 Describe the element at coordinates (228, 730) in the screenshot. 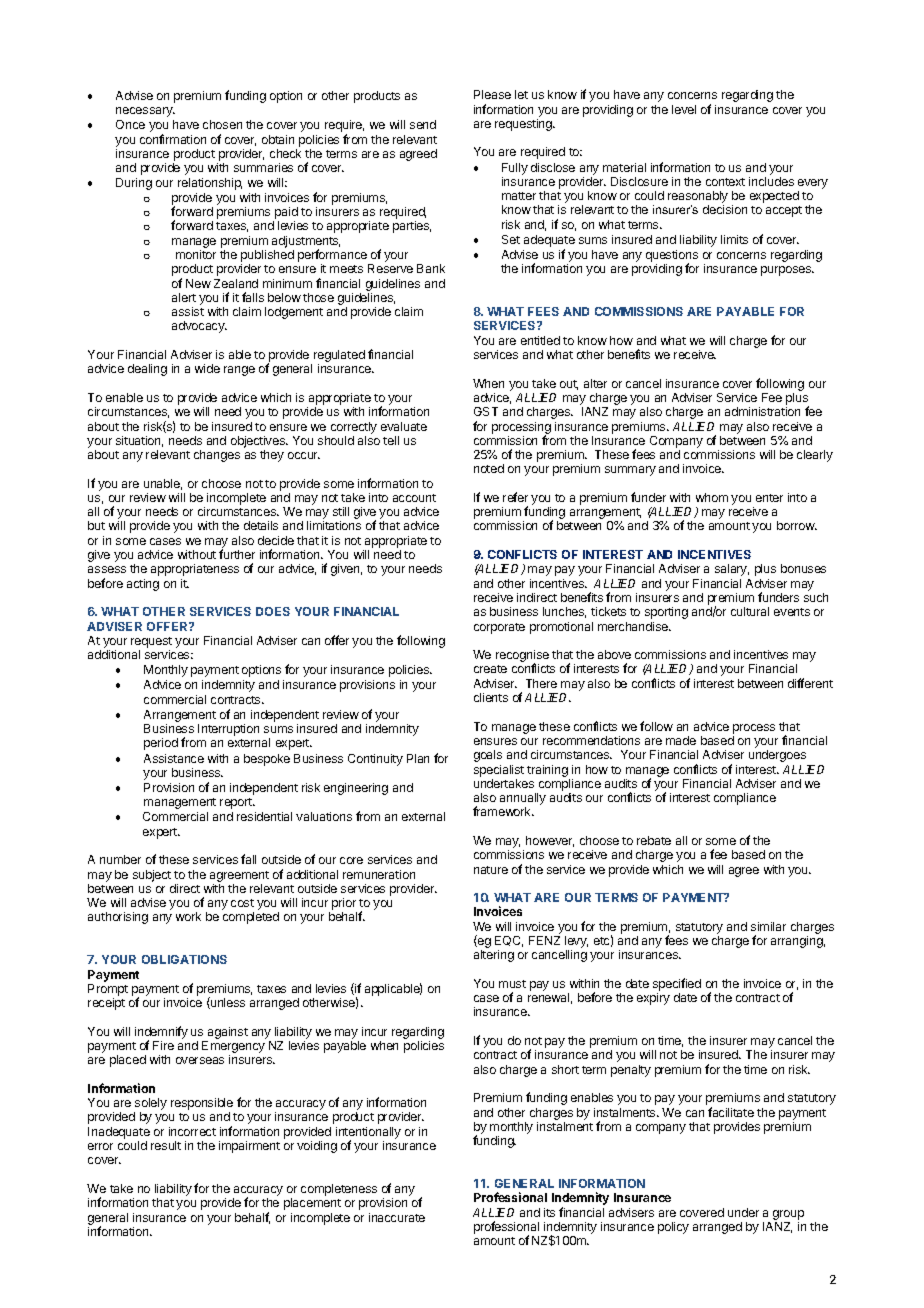

I see `Interruption` at that location.
